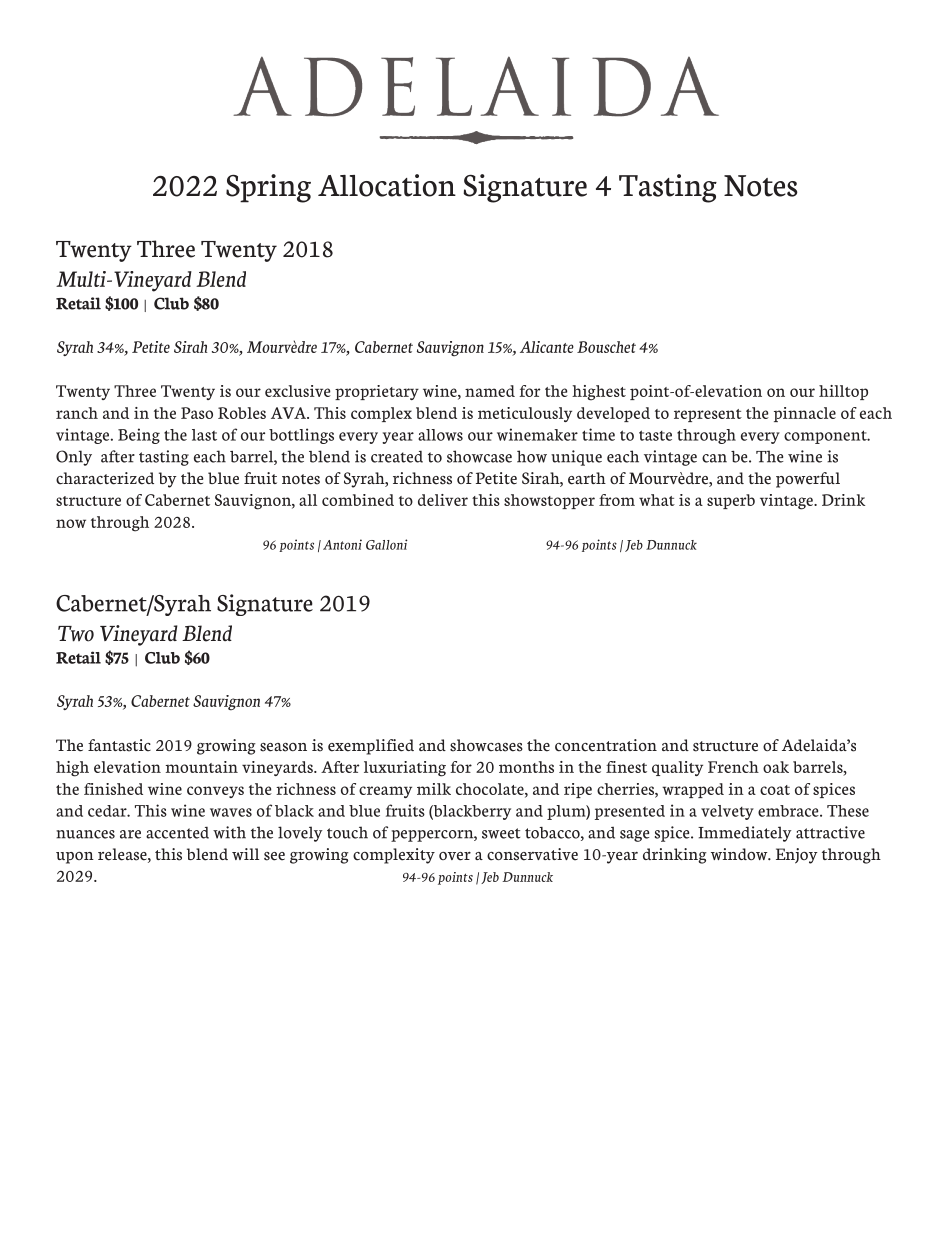  I want to click on exemplified, so click(371, 747).
